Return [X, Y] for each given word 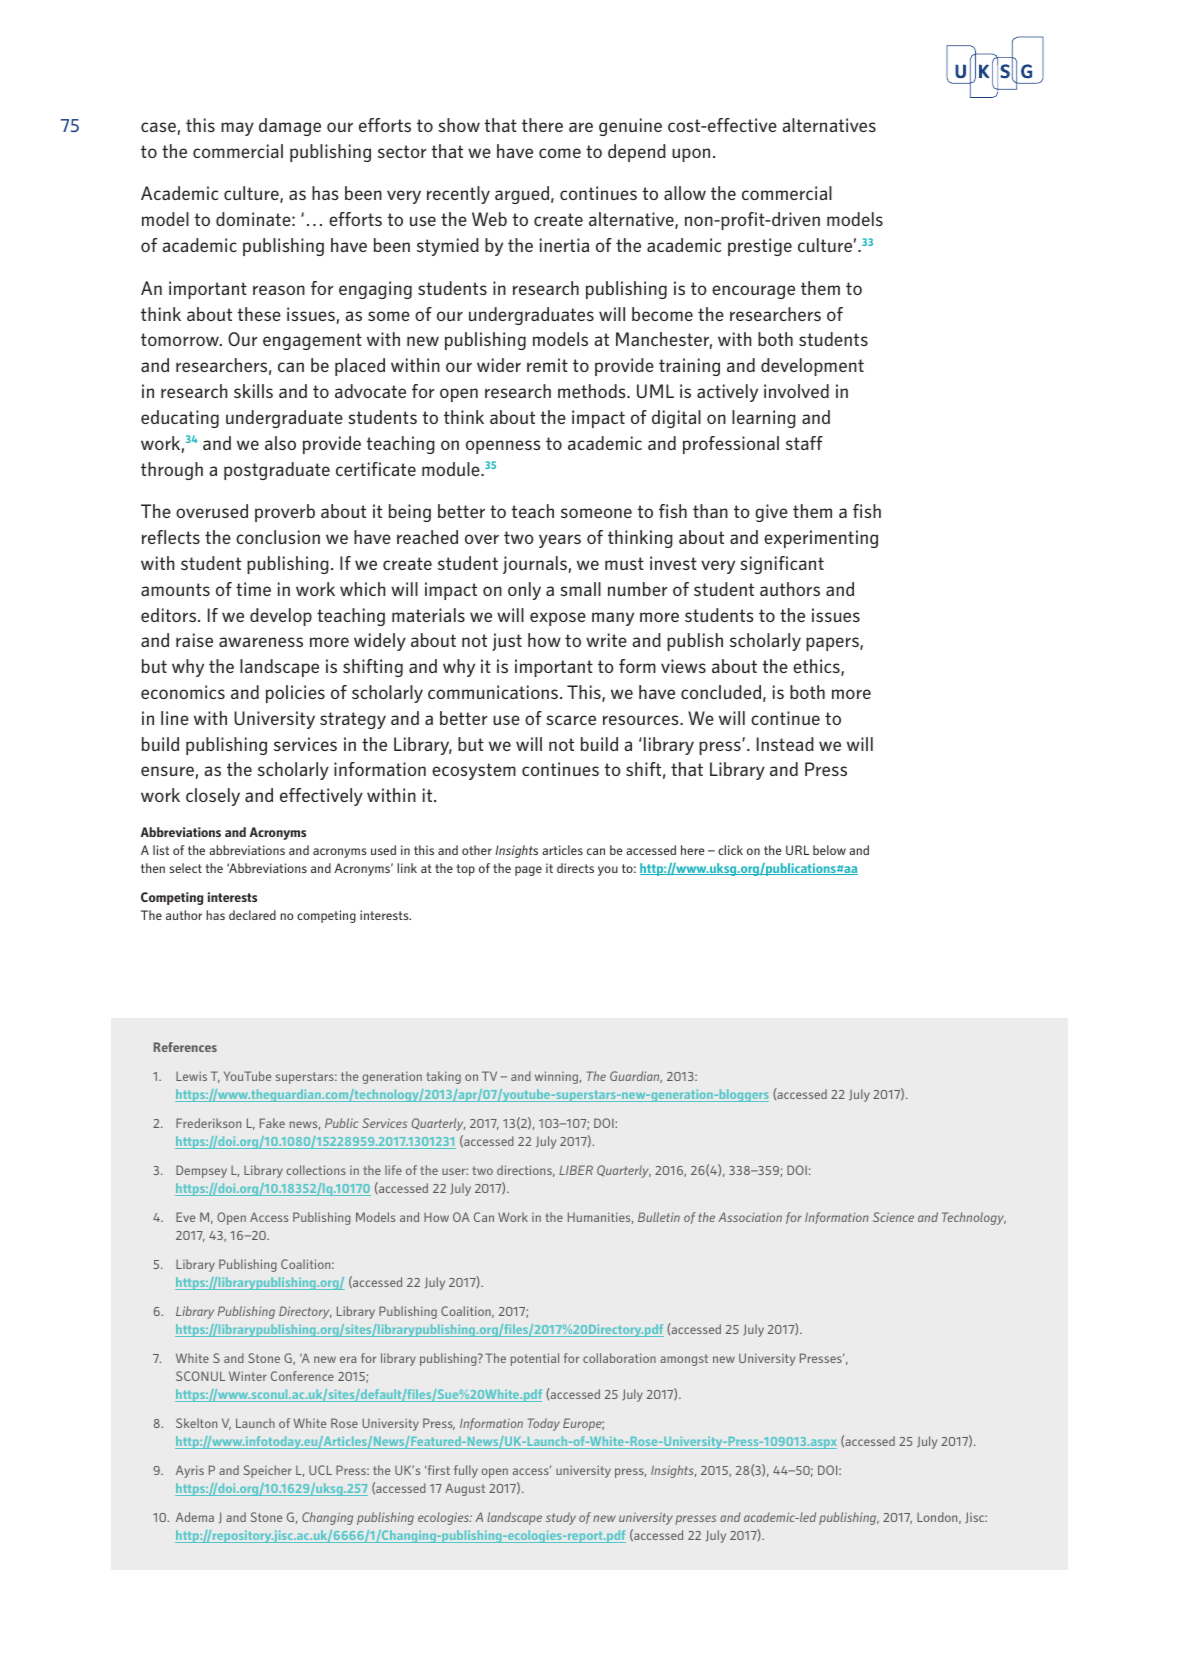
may [237, 129]
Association [750, 1217]
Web [489, 219]
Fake [272, 1123]
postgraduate [277, 471]
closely [213, 797]
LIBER [576, 1170]
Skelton [196, 1423]
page [528, 871]
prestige [760, 247]
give [771, 513]
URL [797, 850]
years [560, 541]
